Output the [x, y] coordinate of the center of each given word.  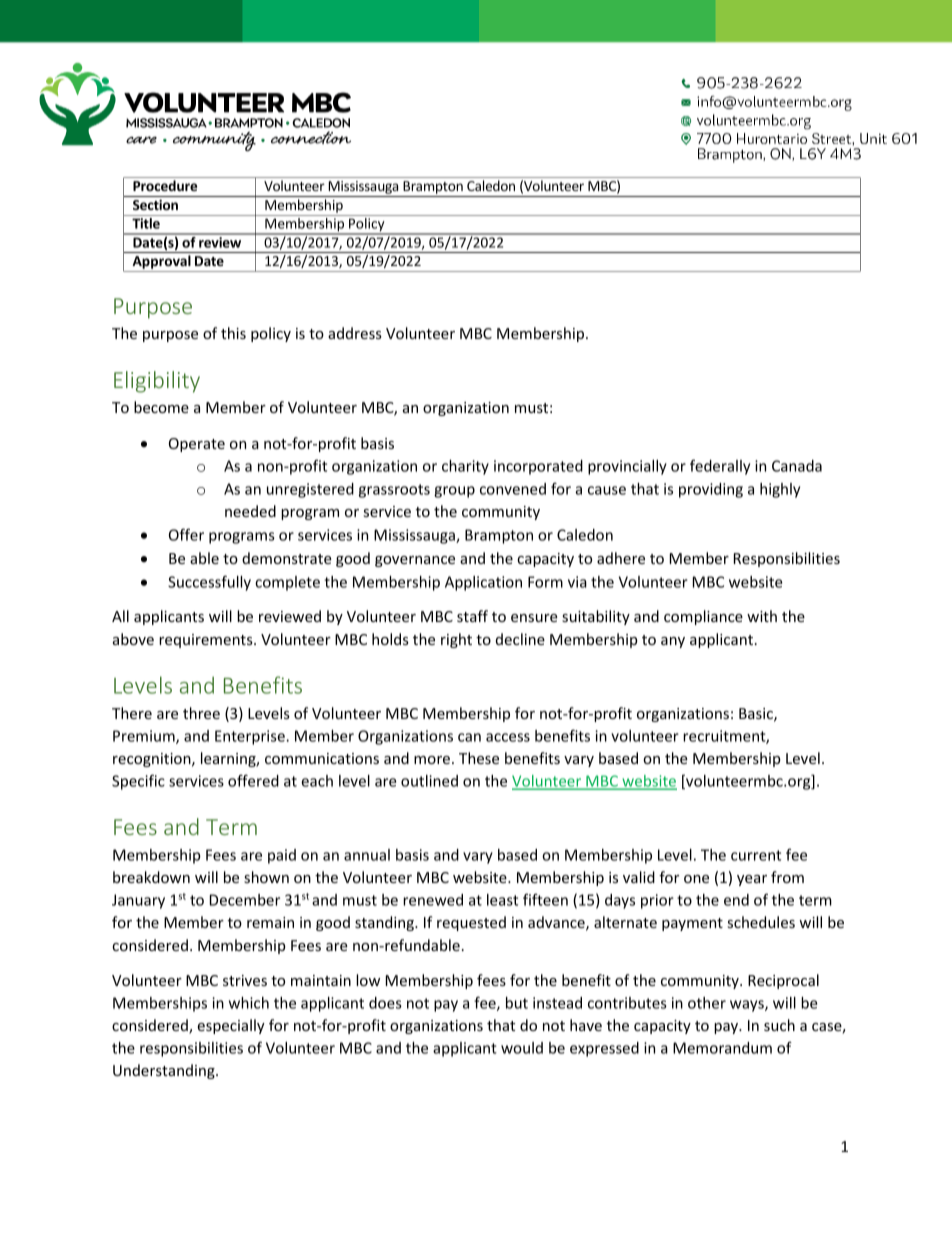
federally [720, 467]
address [355, 333]
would [522, 1048]
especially [231, 1026]
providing [711, 490]
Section [155, 204]
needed [250, 511]
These [479, 758]
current [756, 855]
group [454, 492]
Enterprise [251, 737]
